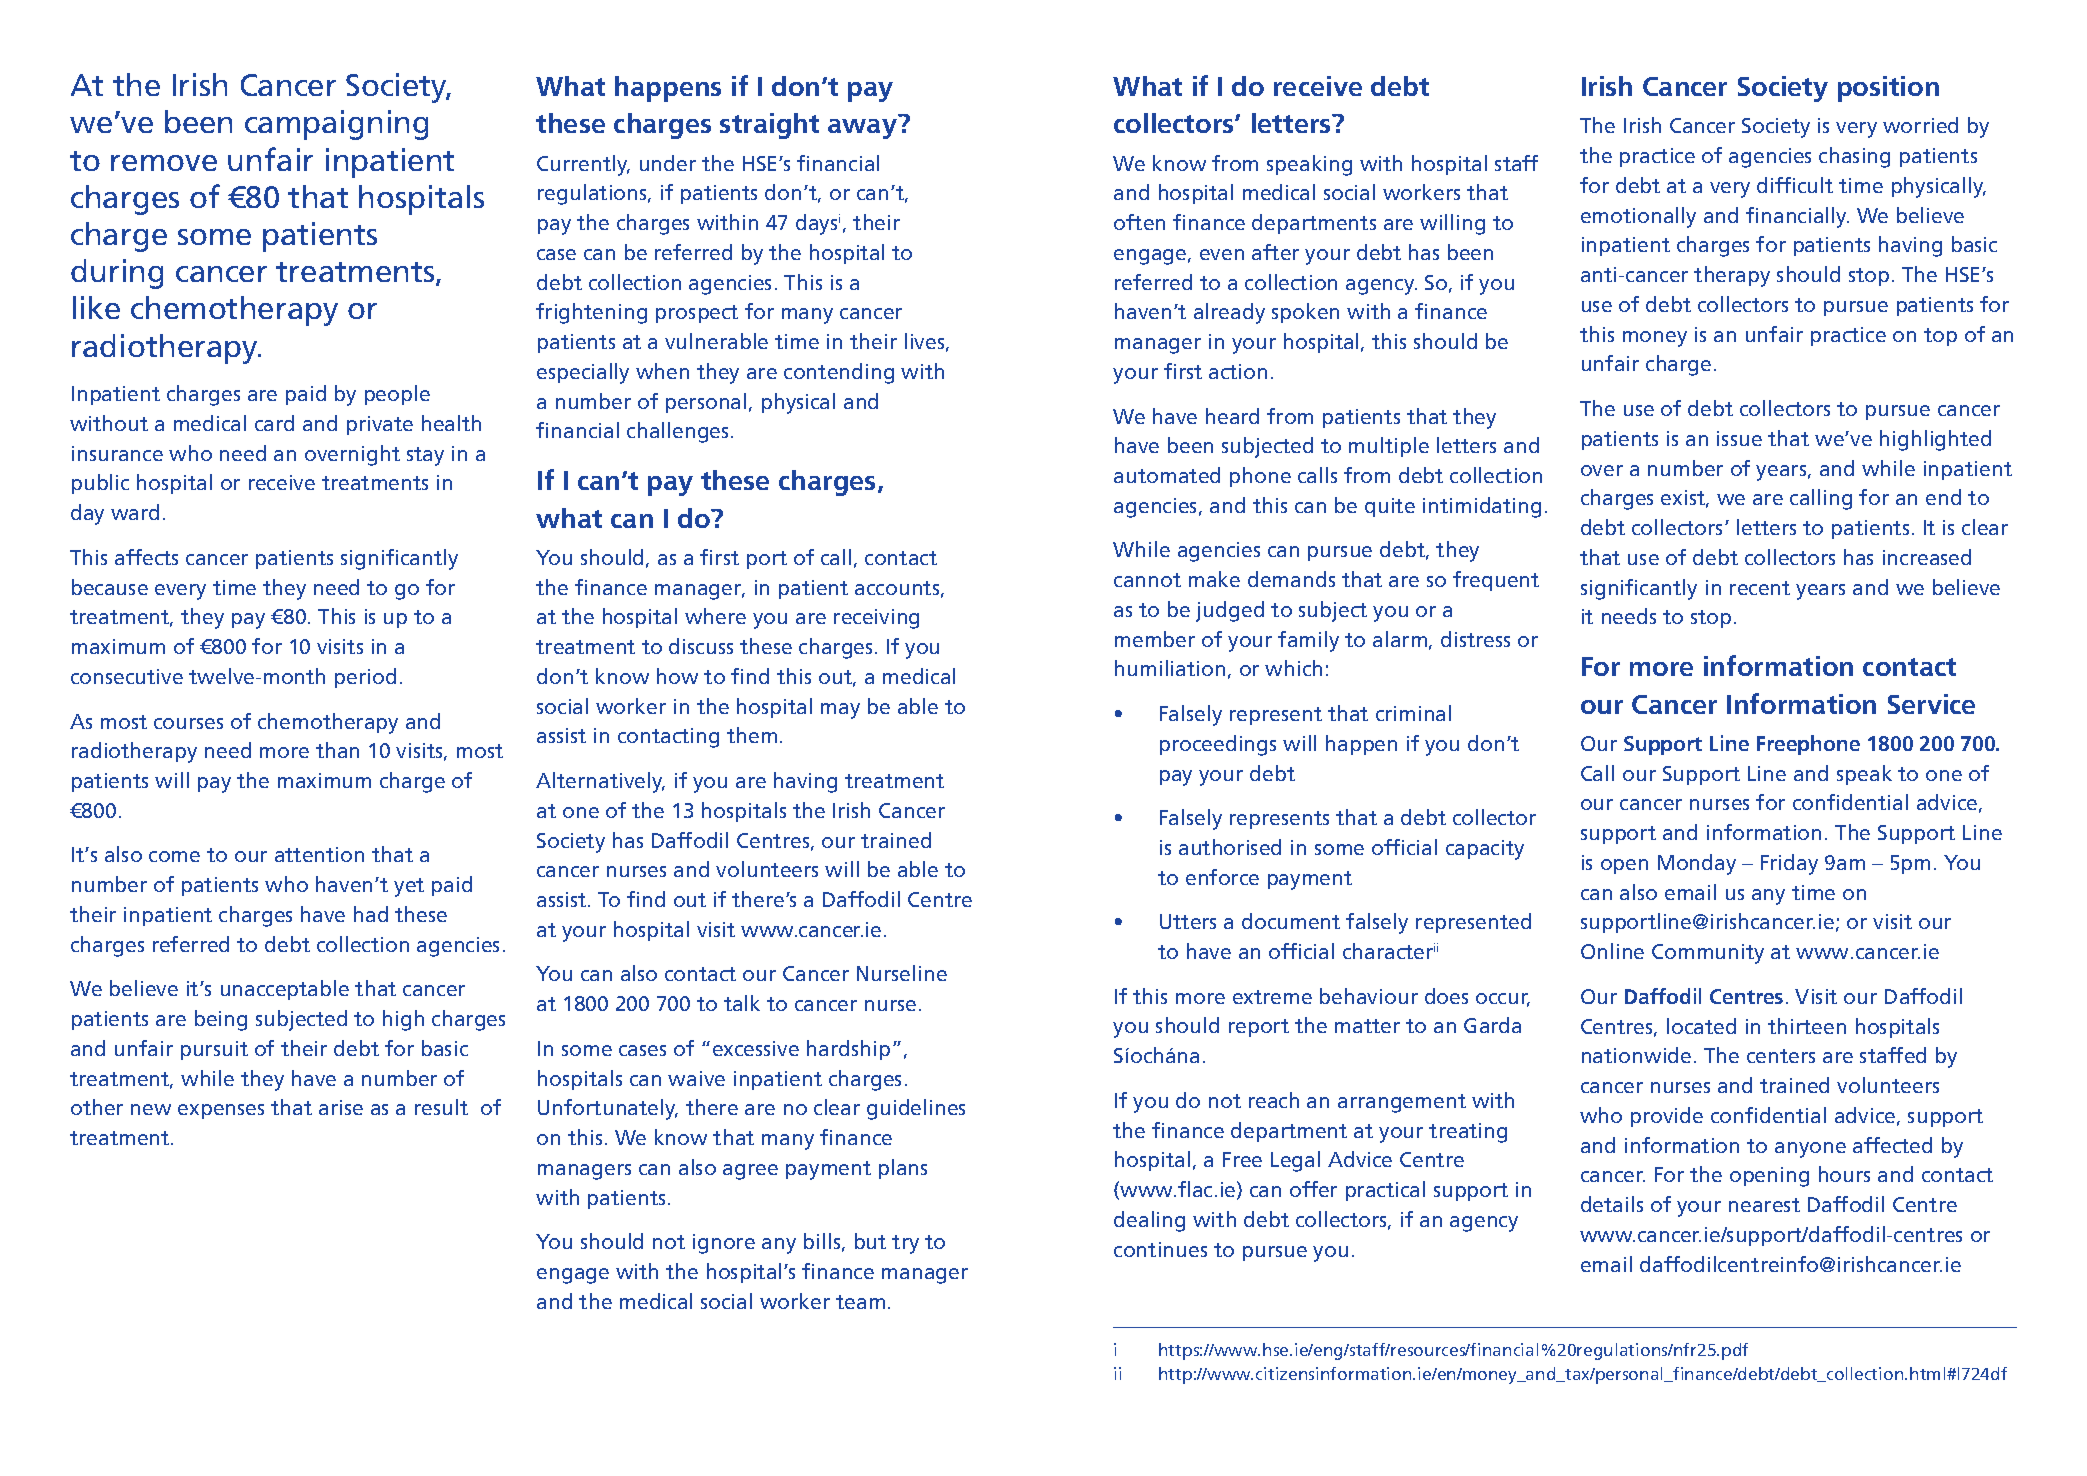  I want to click on chasing, so click(1854, 157).
